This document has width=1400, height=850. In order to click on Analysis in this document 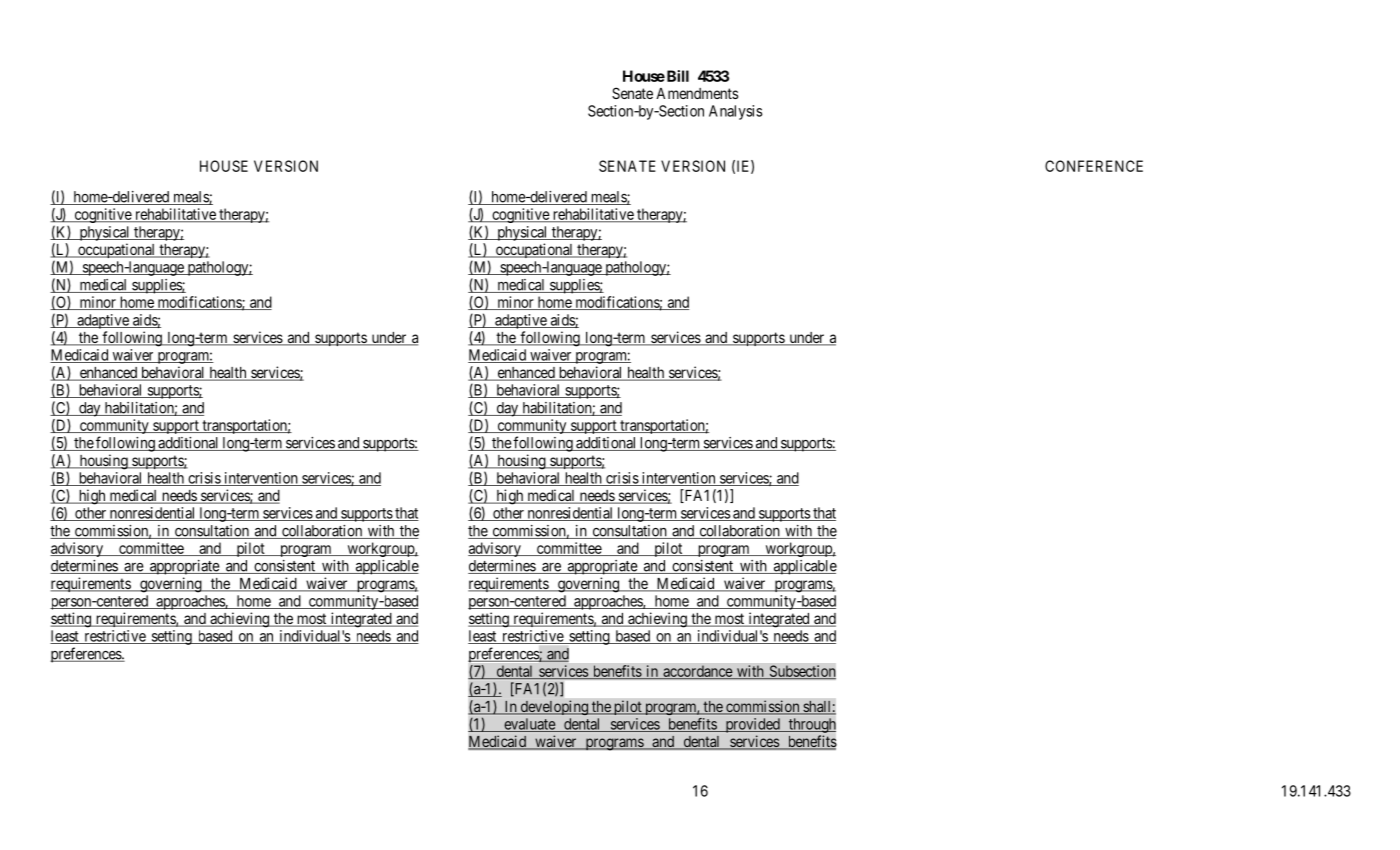, I will do `click(735, 112)`.
